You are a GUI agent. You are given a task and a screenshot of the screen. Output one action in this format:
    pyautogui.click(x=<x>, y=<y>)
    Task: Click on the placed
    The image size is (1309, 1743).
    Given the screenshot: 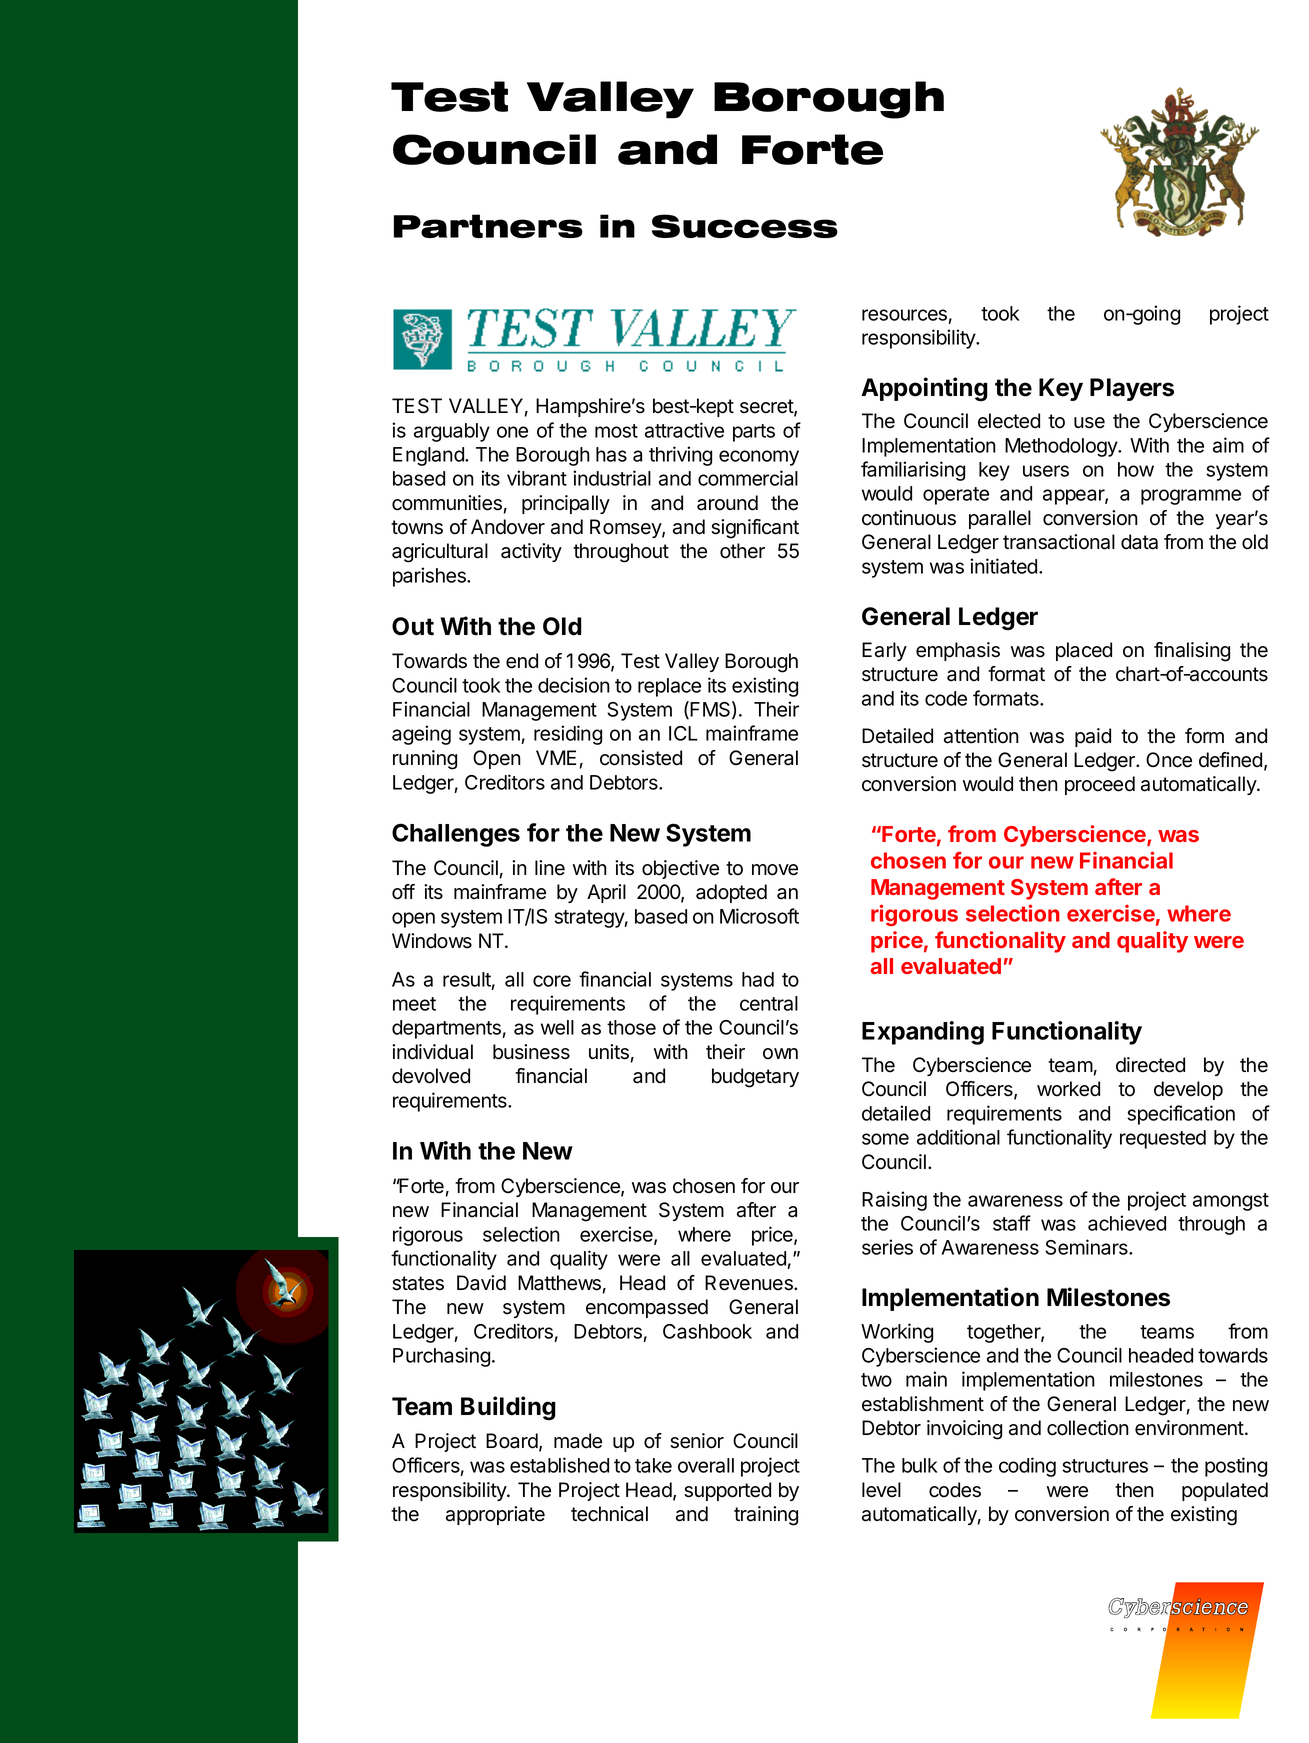 What is the action you would take?
    pyautogui.click(x=1084, y=651)
